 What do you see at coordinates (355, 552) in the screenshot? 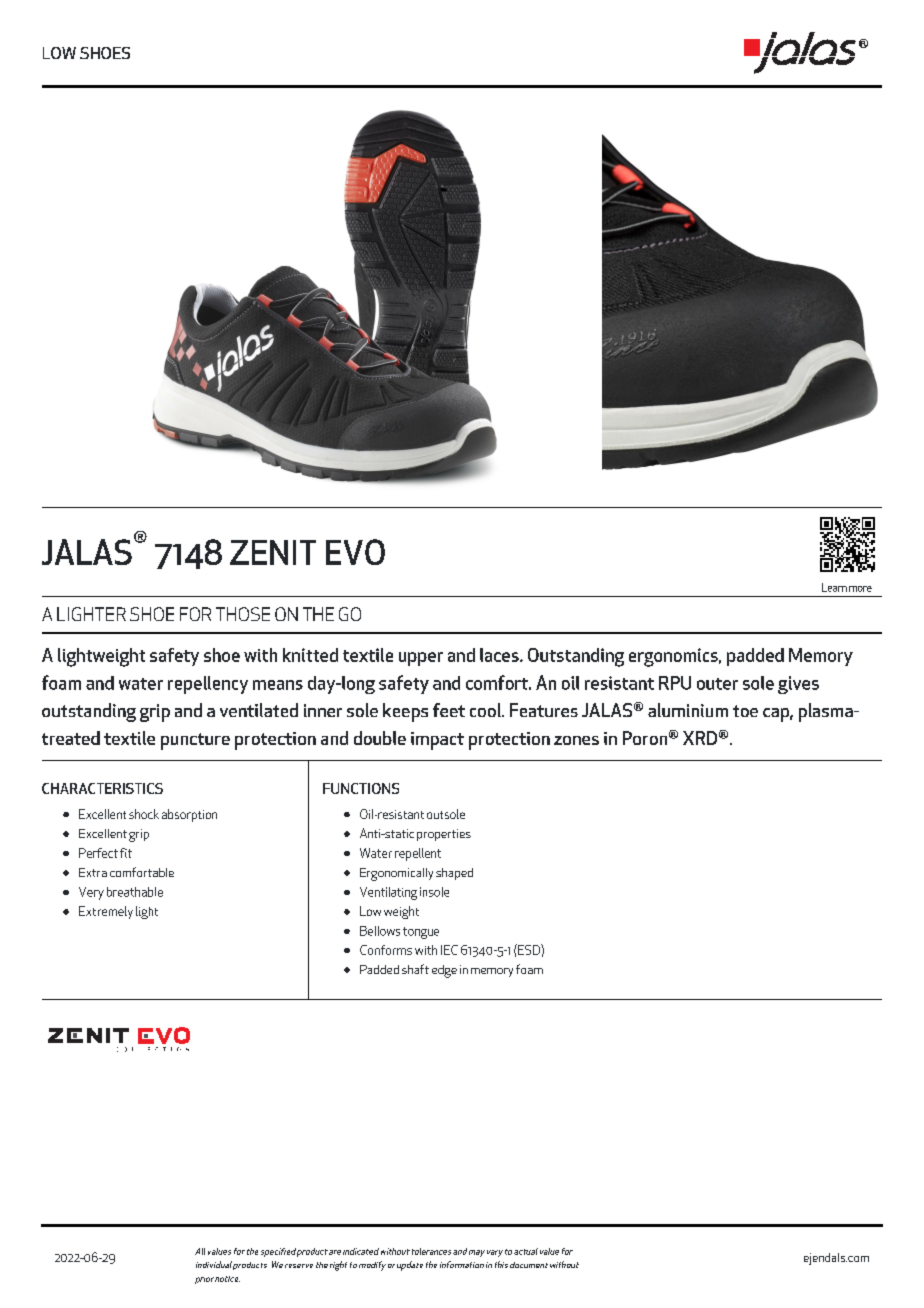
I see `EVO` at bounding box center [355, 552].
